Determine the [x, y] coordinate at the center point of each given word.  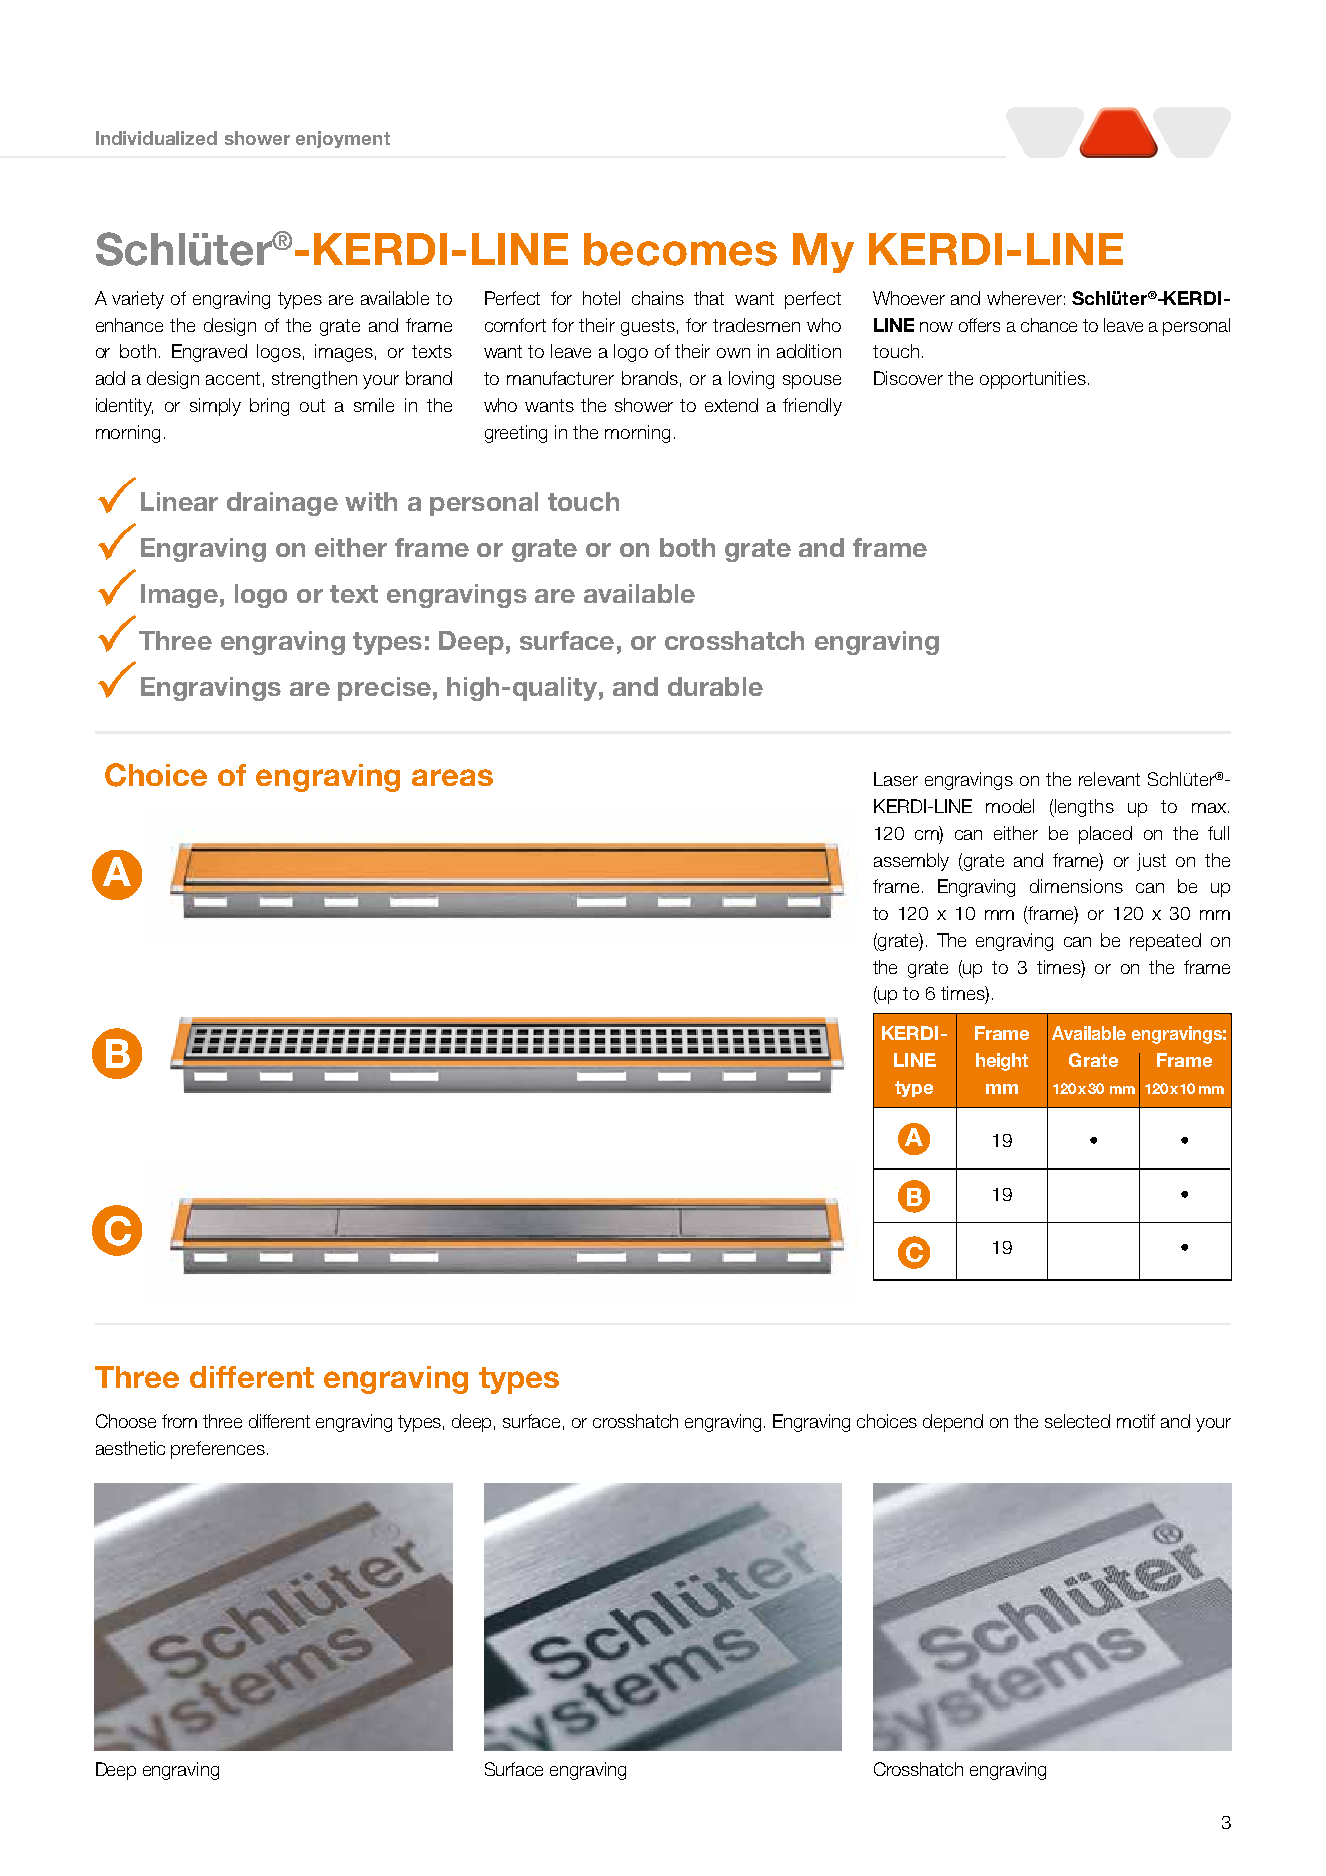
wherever [1024, 298]
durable [715, 686]
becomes [680, 249]
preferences [218, 1450]
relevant [1109, 779]
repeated [1165, 942]
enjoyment [343, 139]
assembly [911, 862]
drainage [282, 504]
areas [452, 777]
